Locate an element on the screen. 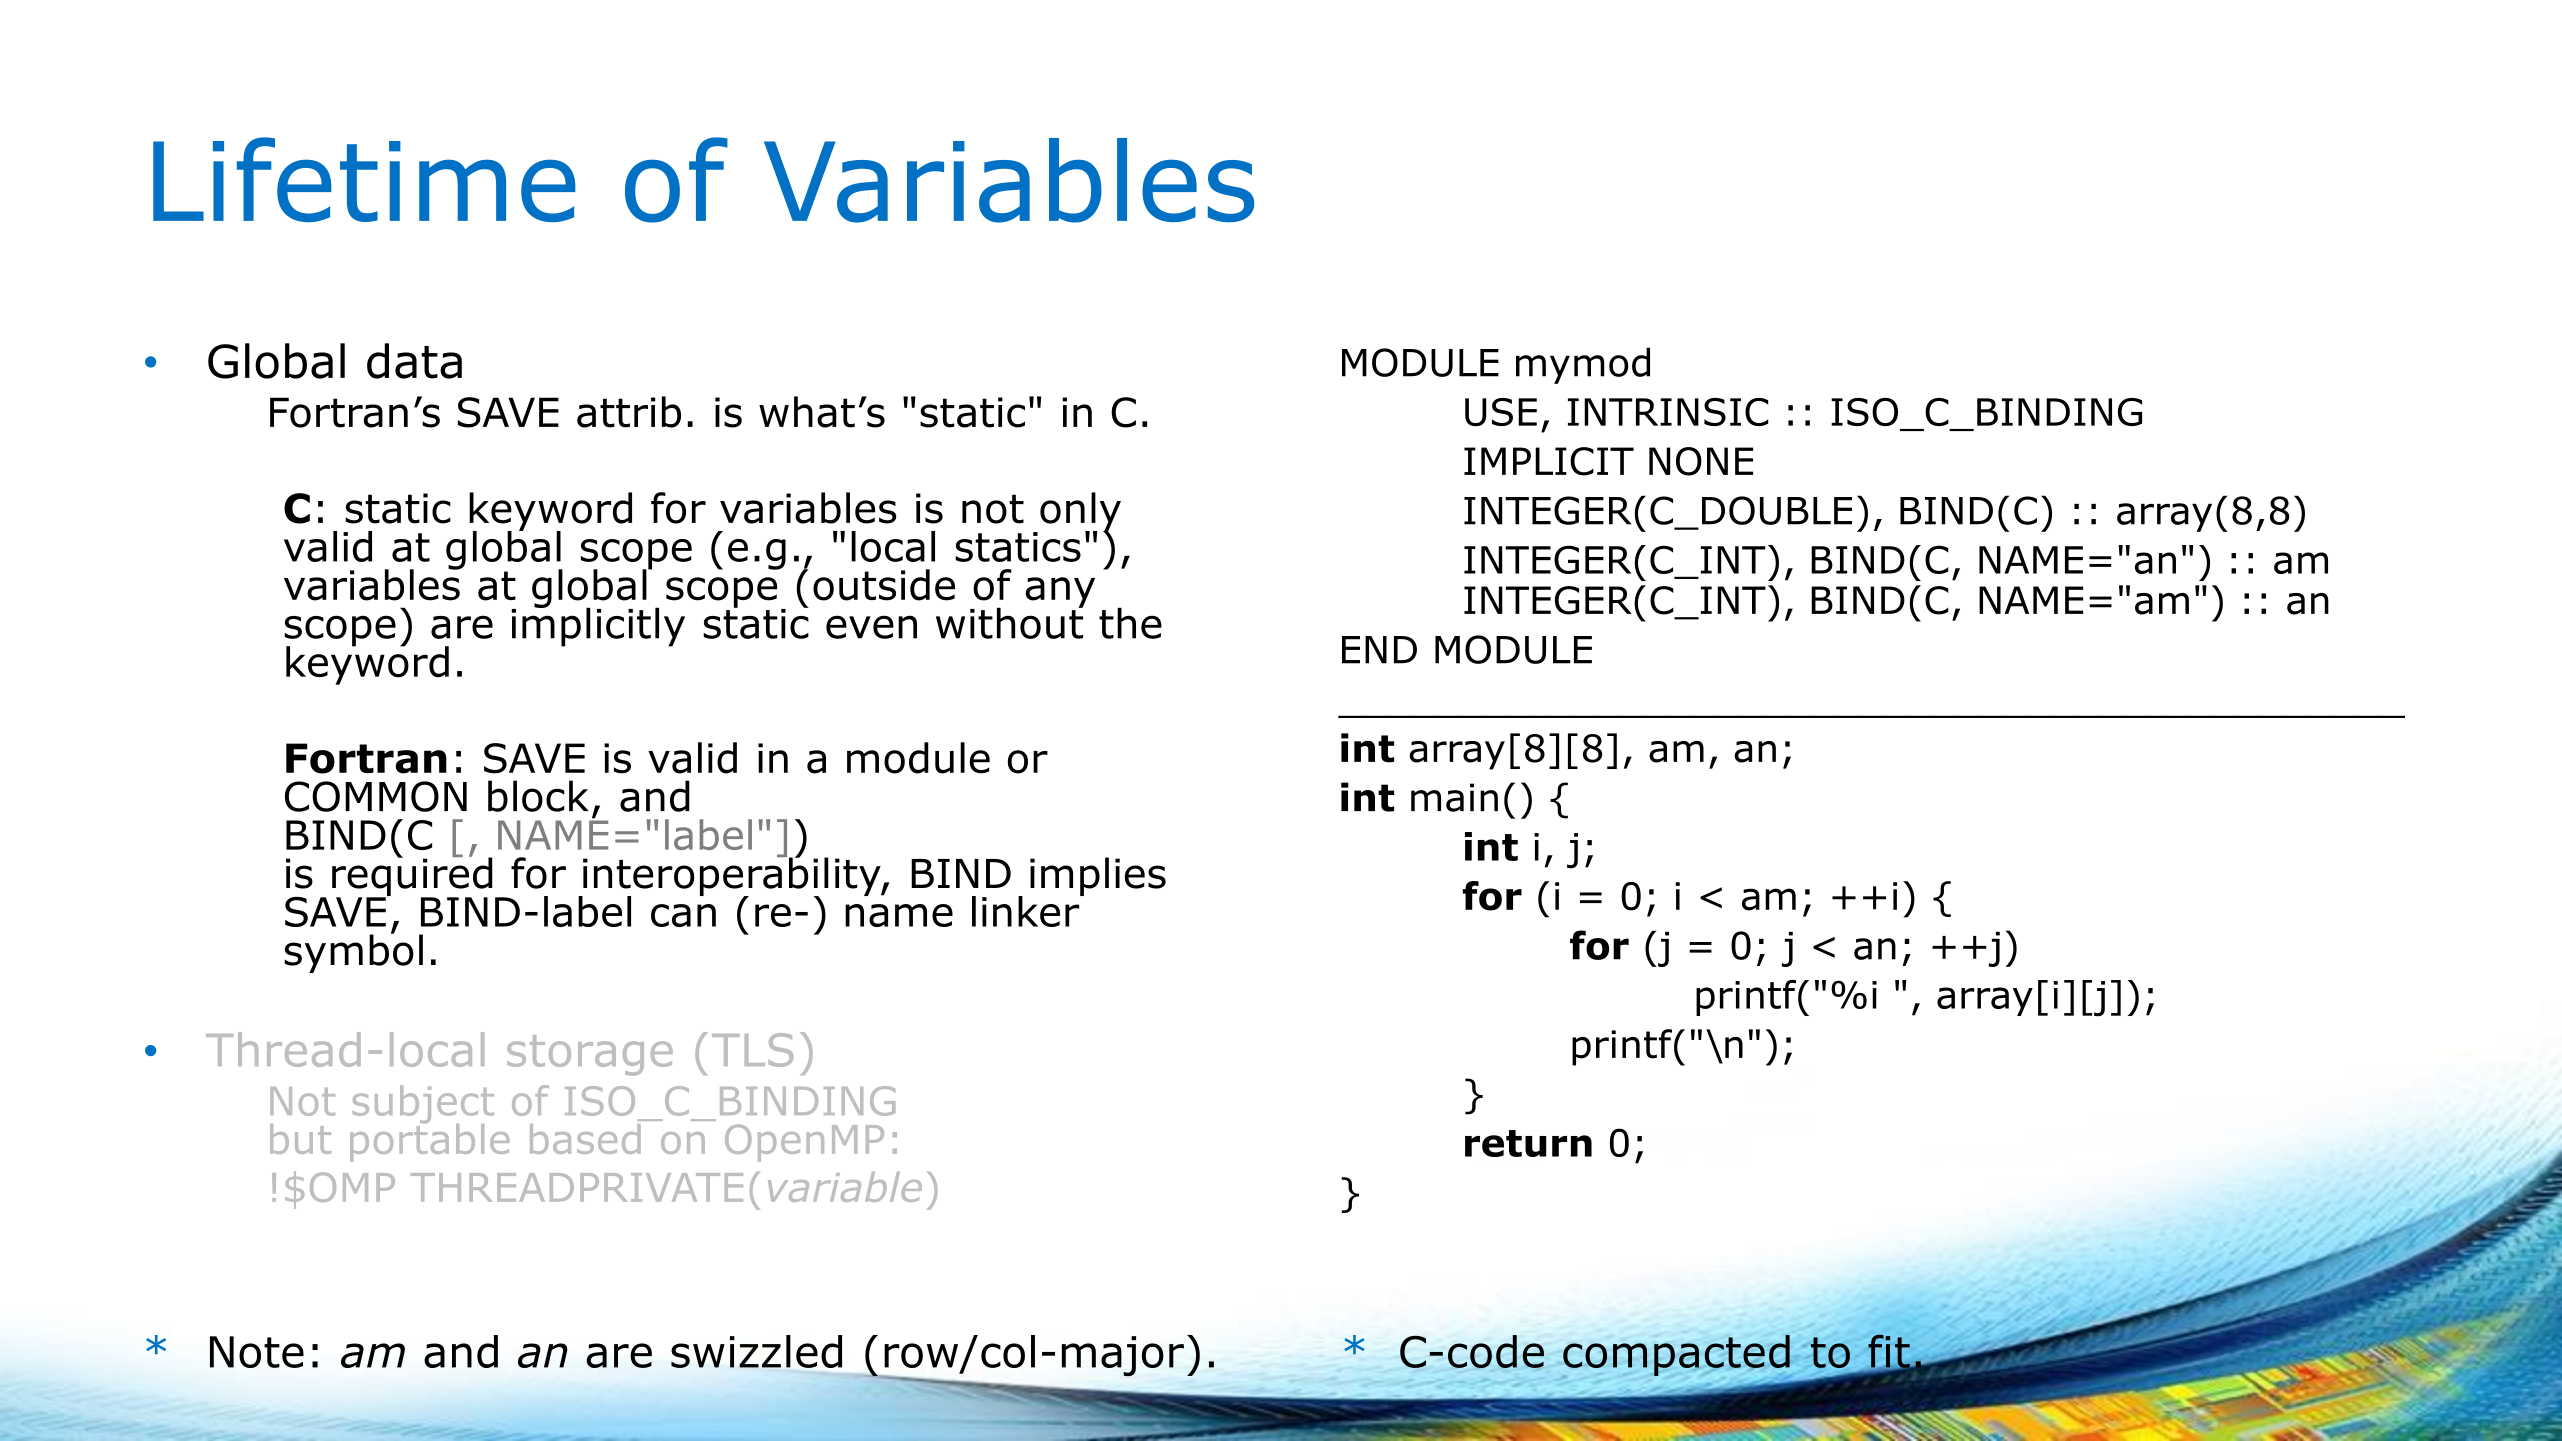  symbol is located at coordinates (353, 952).
